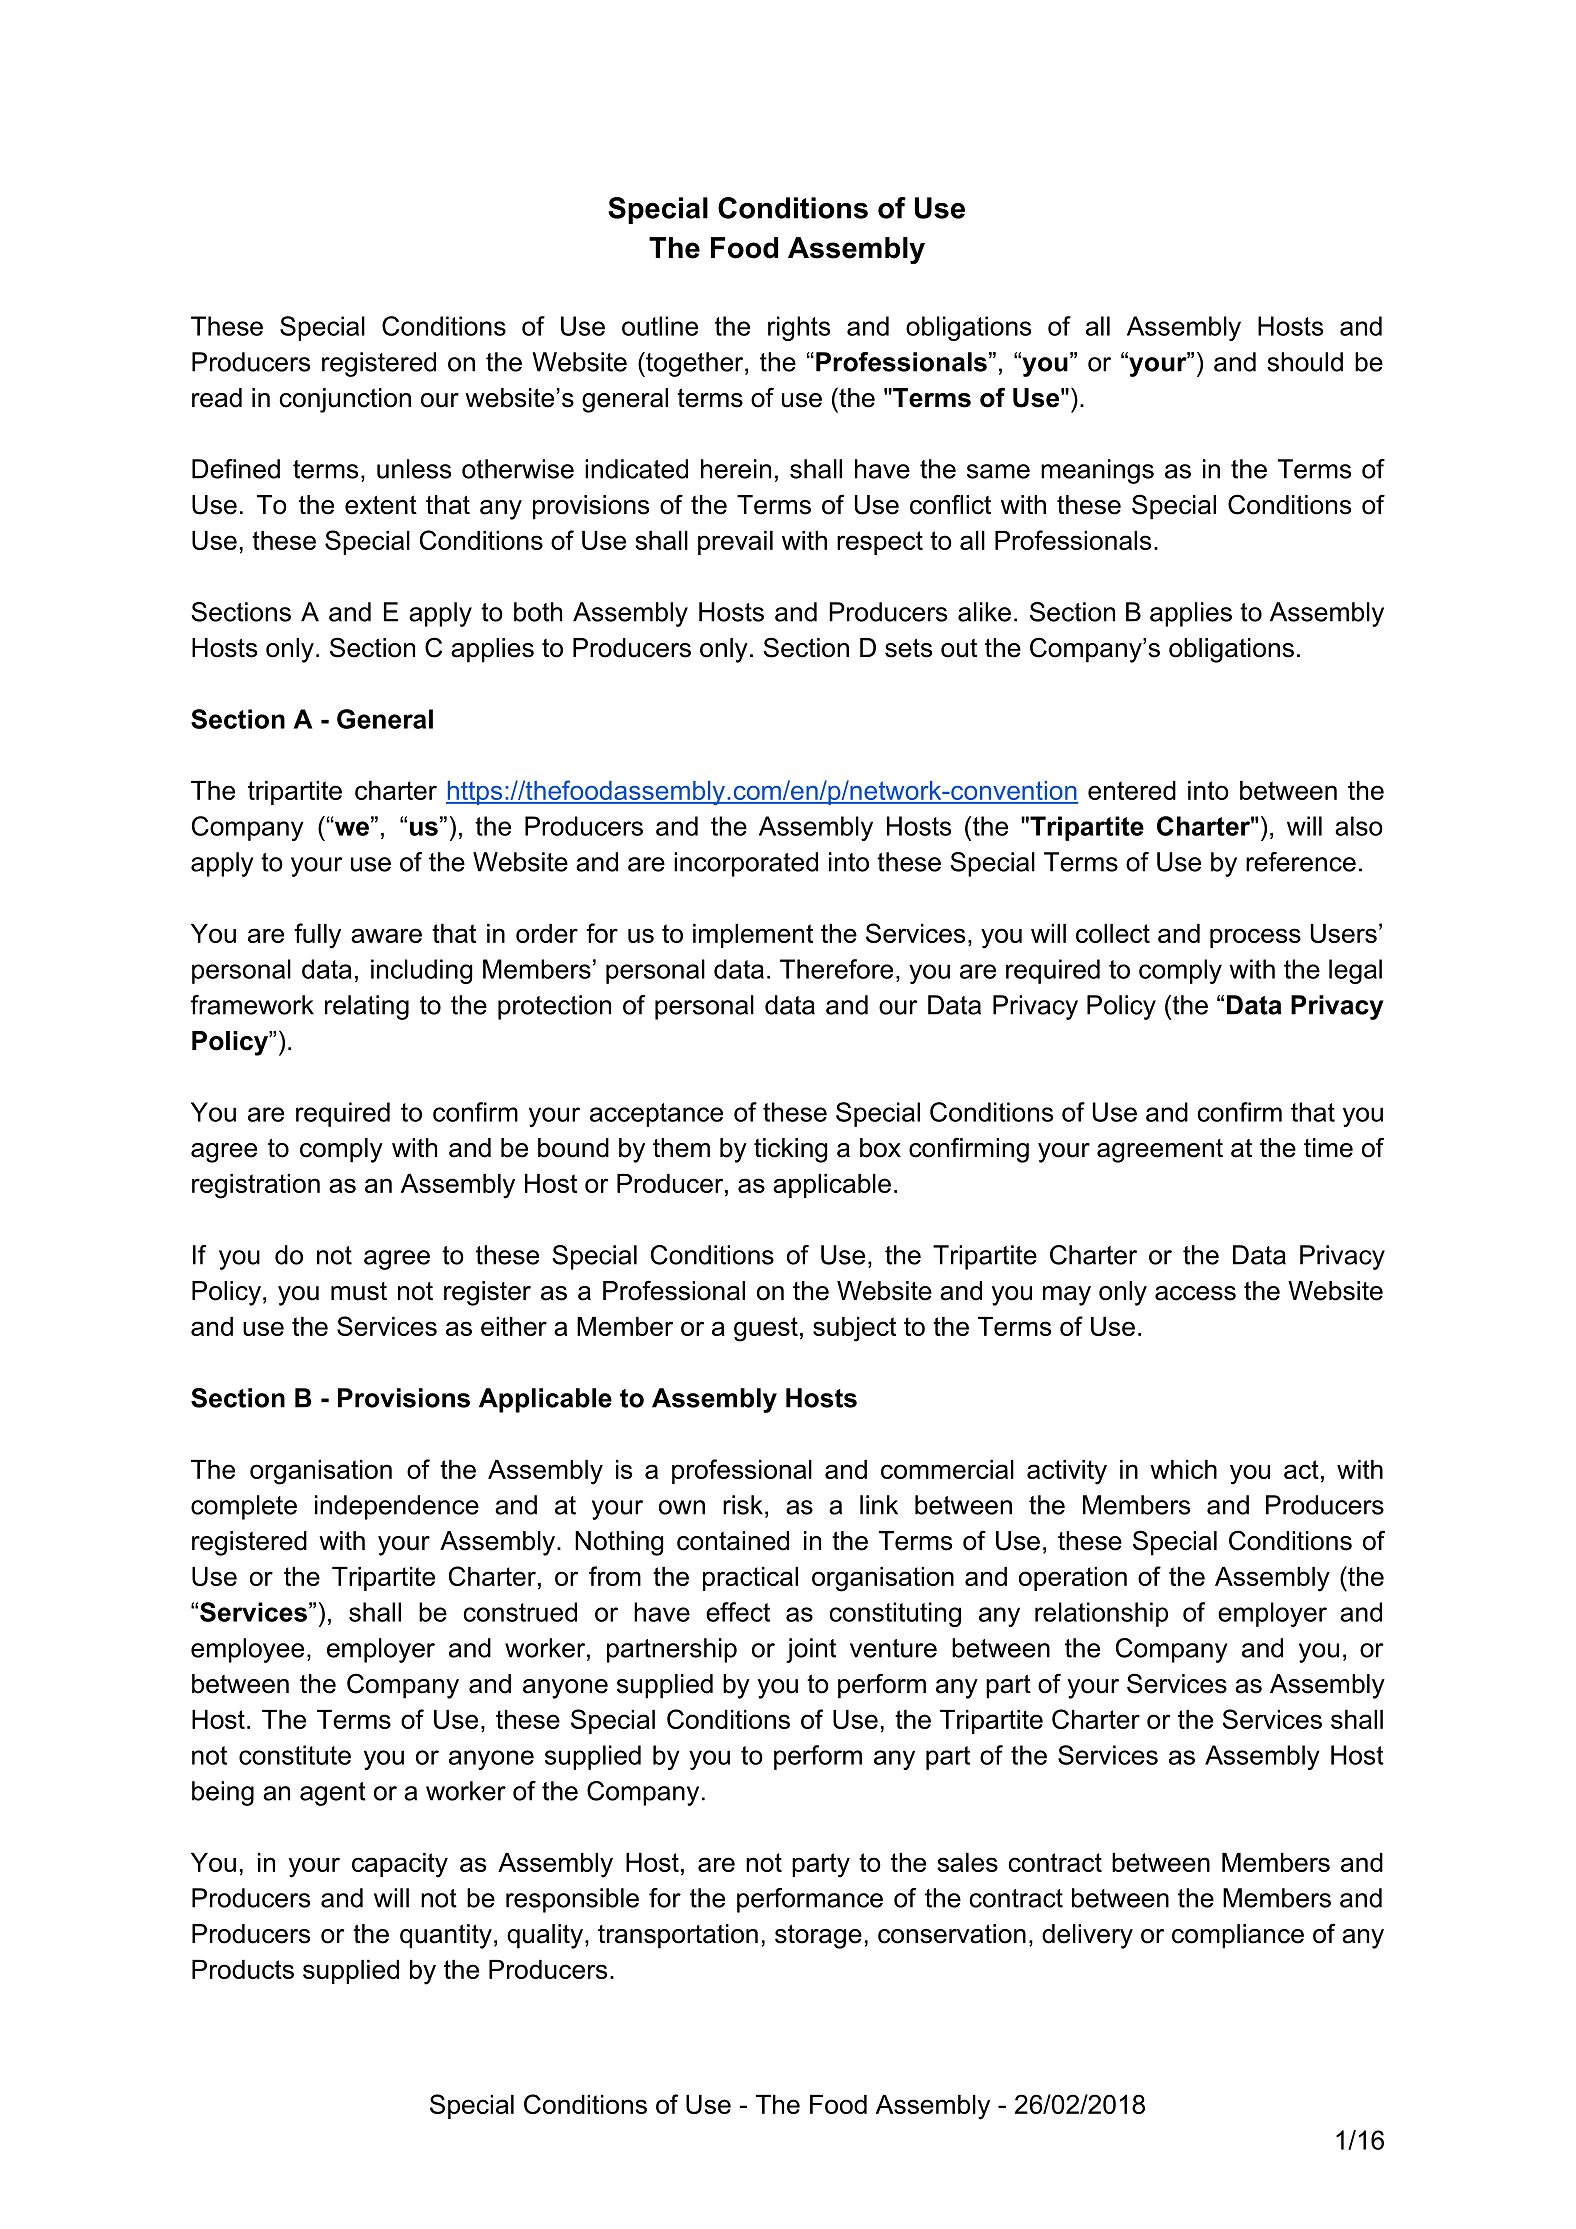  Describe the element at coordinates (345, 400) in the page. I see `conjunction` at that location.
